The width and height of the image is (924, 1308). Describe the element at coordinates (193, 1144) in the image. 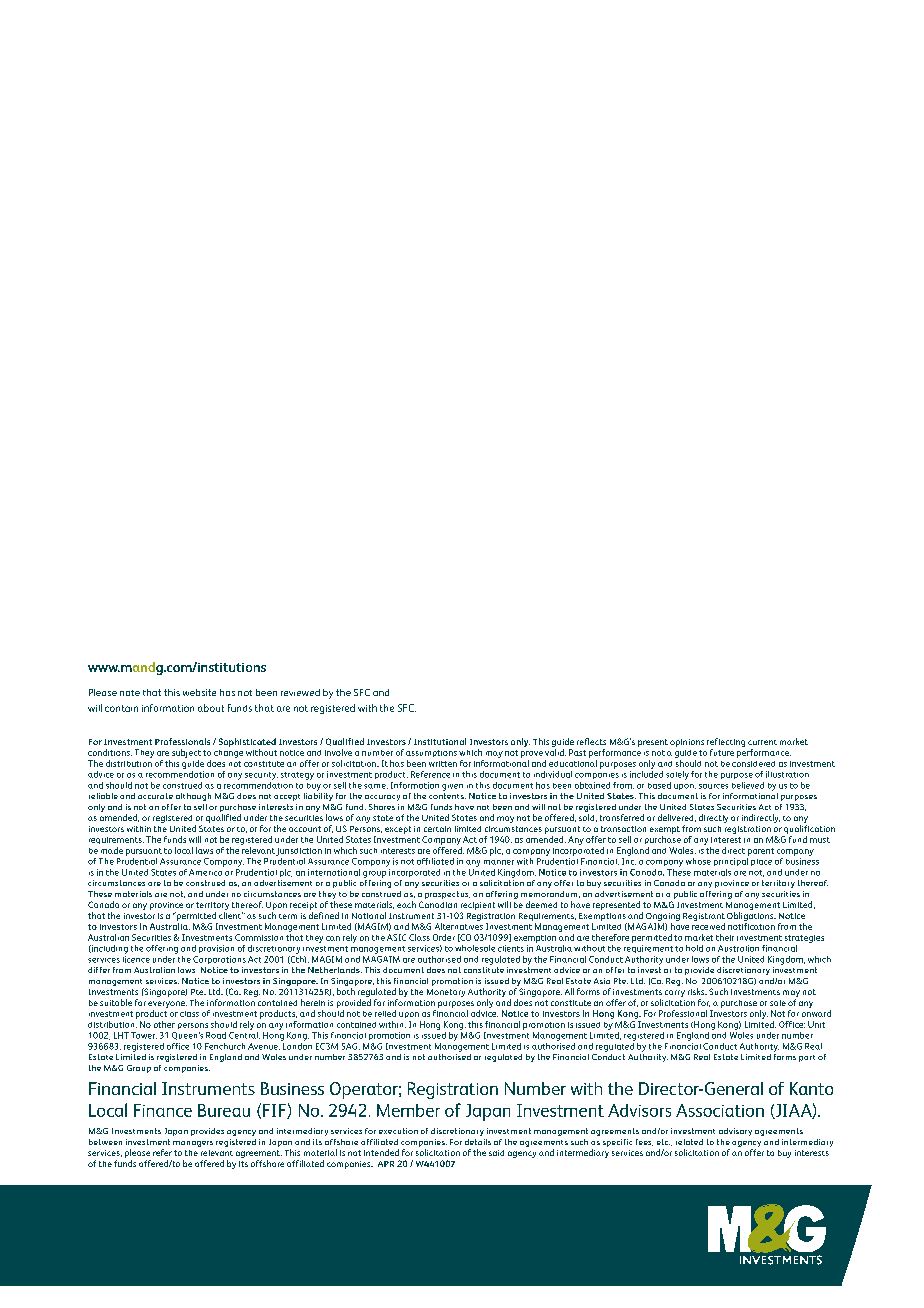

I see `managers` at that location.
